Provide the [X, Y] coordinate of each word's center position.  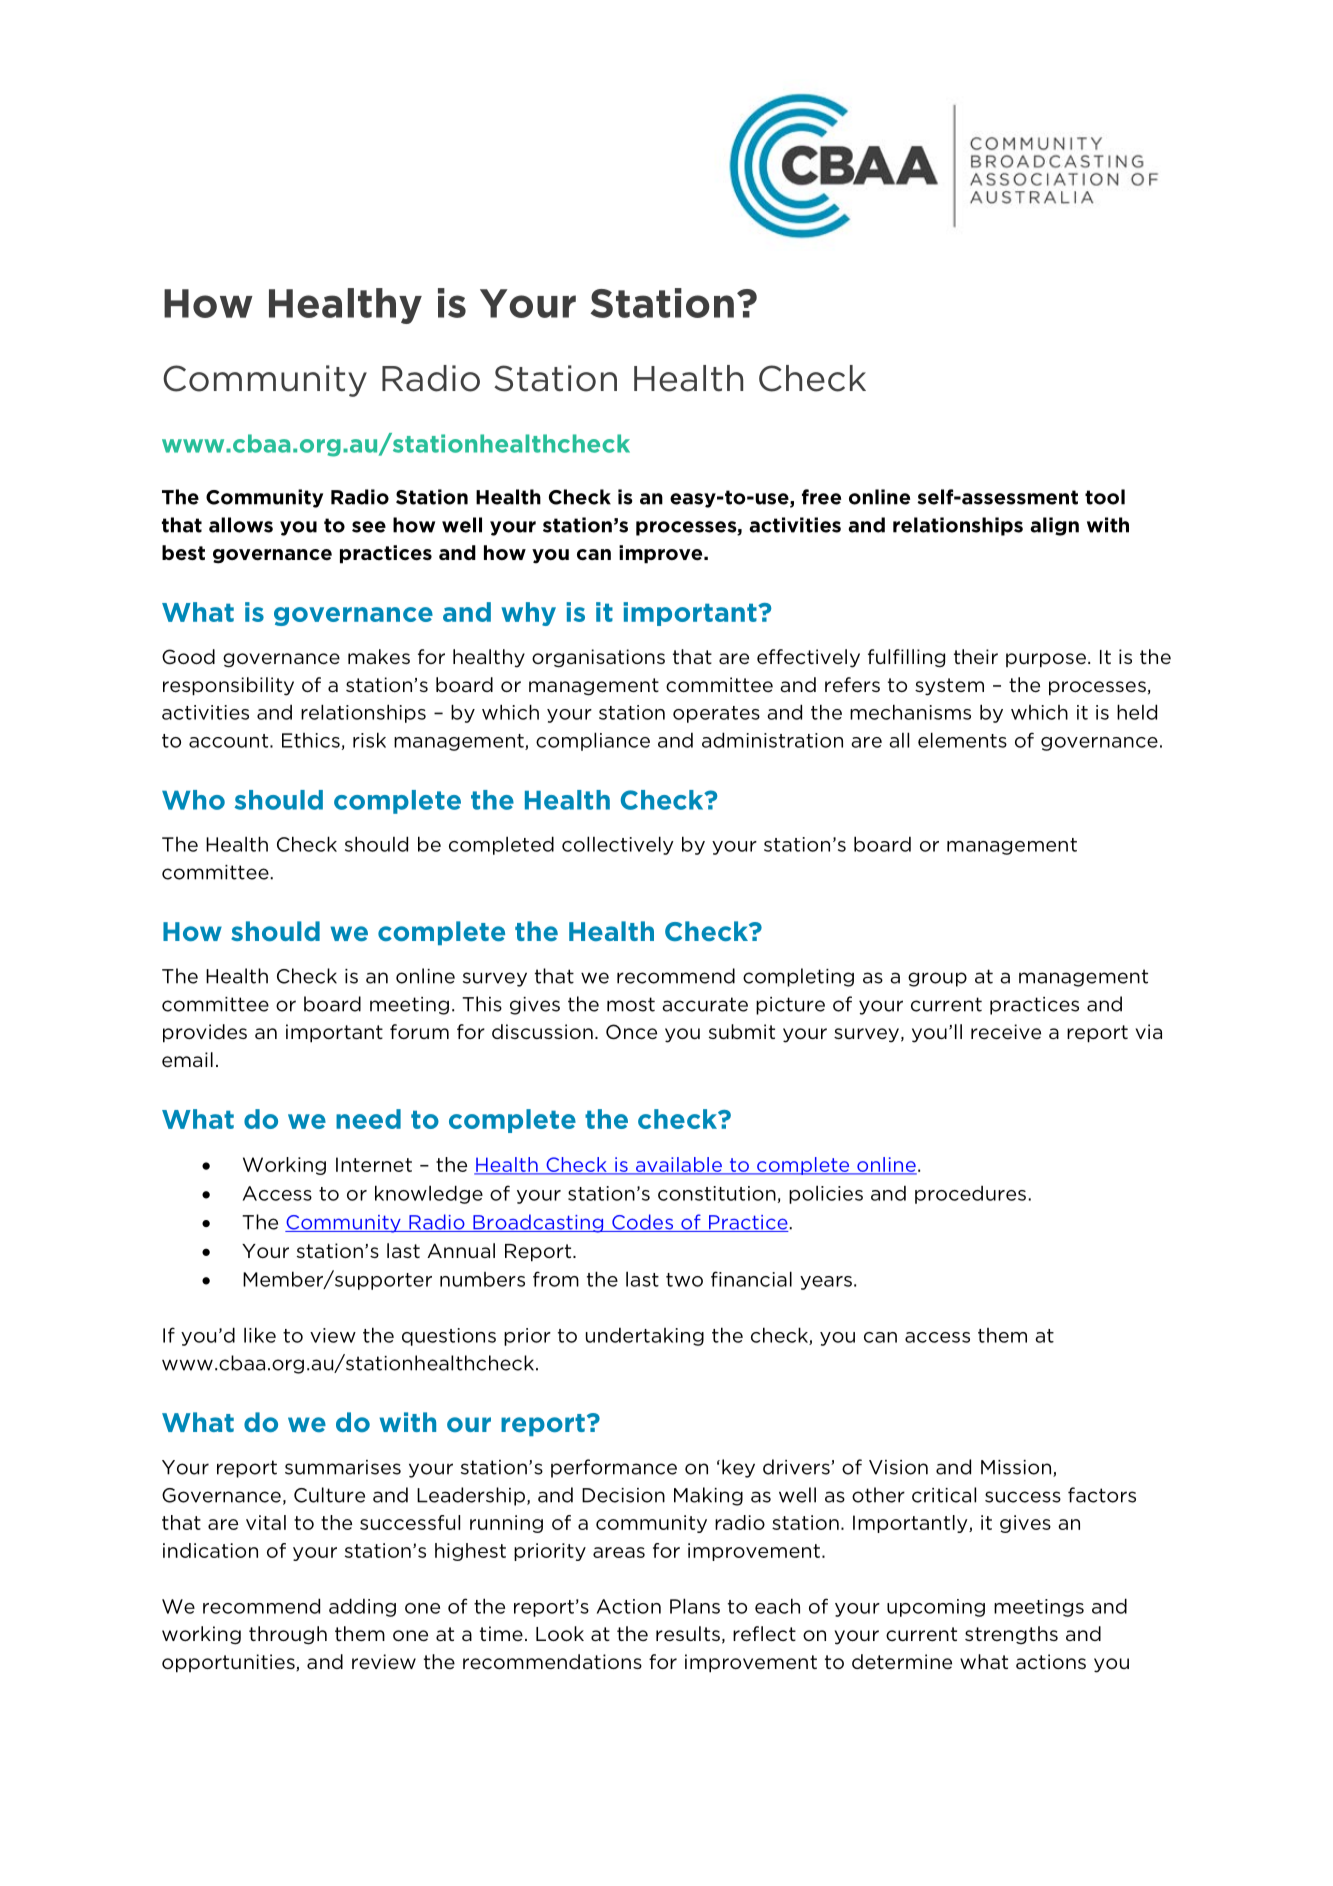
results [688, 1634]
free [821, 497]
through [288, 1635]
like [260, 1335]
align [1054, 526]
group [937, 979]
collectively [618, 845]
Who [193, 800]
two [684, 1280]
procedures [970, 1194]
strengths [1011, 1635]
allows [241, 525]
